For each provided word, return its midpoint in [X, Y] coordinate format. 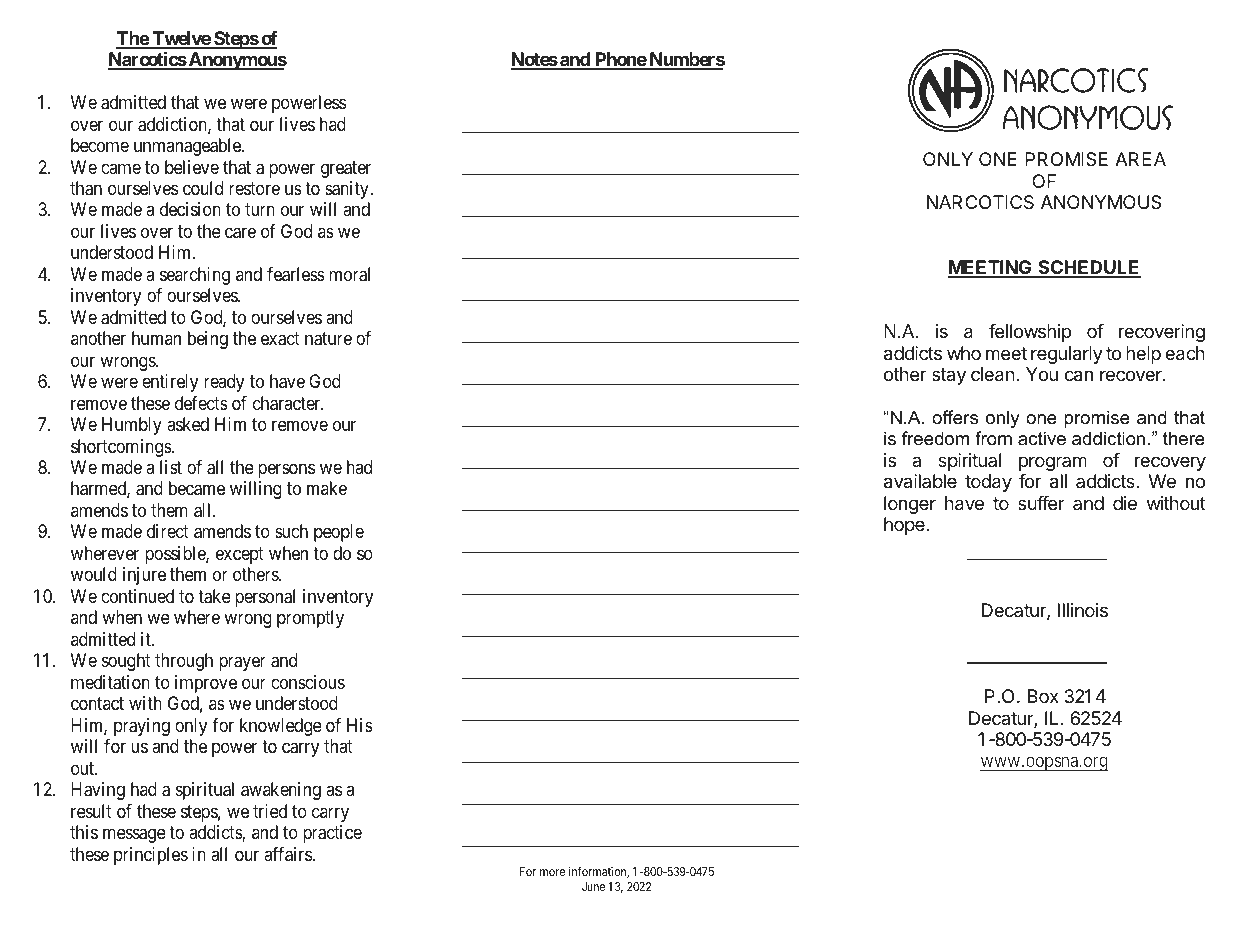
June [593, 886]
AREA [1140, 159]
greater [346, 169]
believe [192, 167]
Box [1043, 696]
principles [151, 856]
